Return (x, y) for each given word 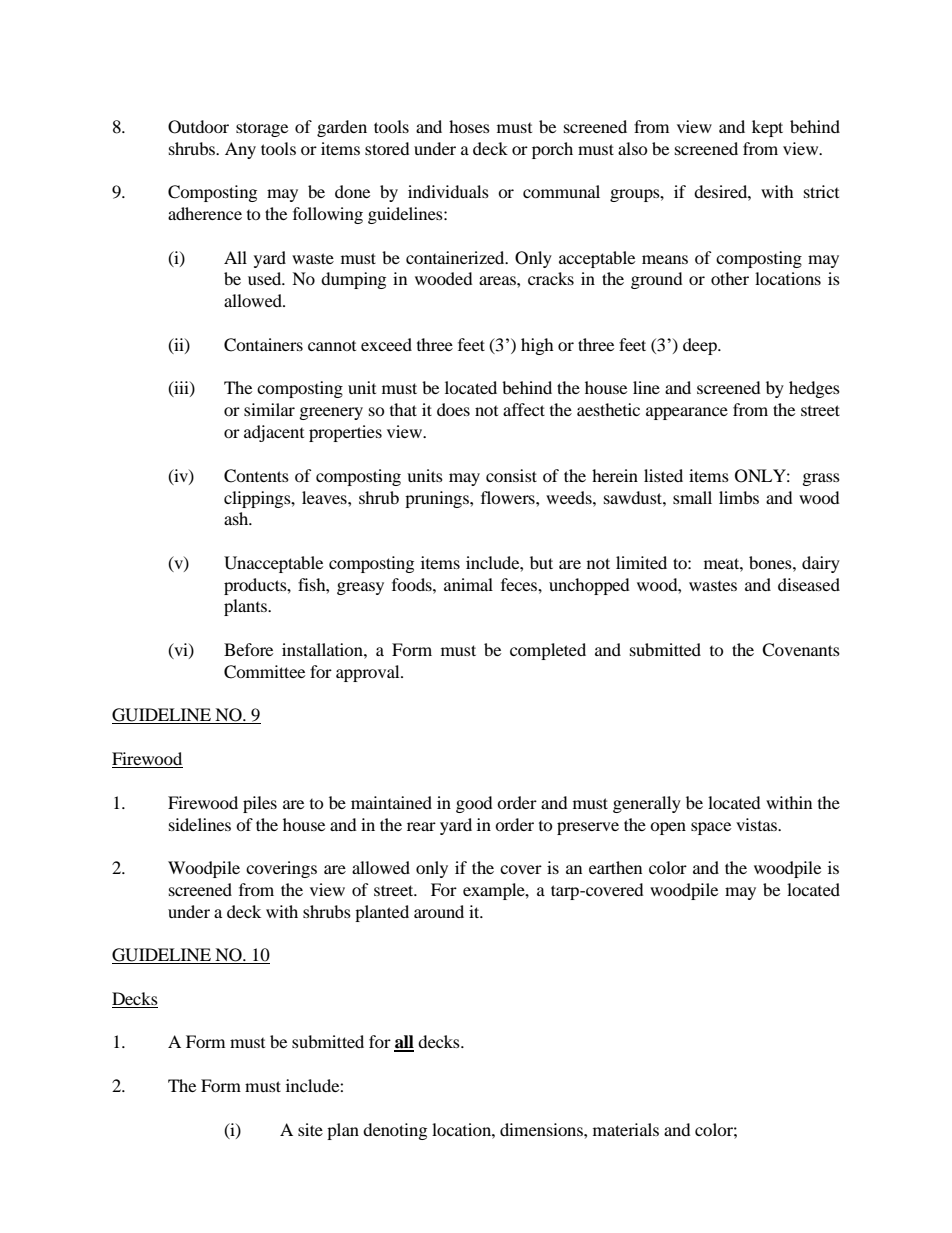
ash (237, 518)
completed (548, 651)
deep (701, 346)
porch (552, 150)
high (537, 346)
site (310, 1129)
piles (260, 804)
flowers (509, 497)
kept (767, 128)
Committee (264, 672)
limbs (739, 497)
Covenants (801, 650)
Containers (263, 345)
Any (240, 150)
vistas (757, 824)
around (439, 911)
